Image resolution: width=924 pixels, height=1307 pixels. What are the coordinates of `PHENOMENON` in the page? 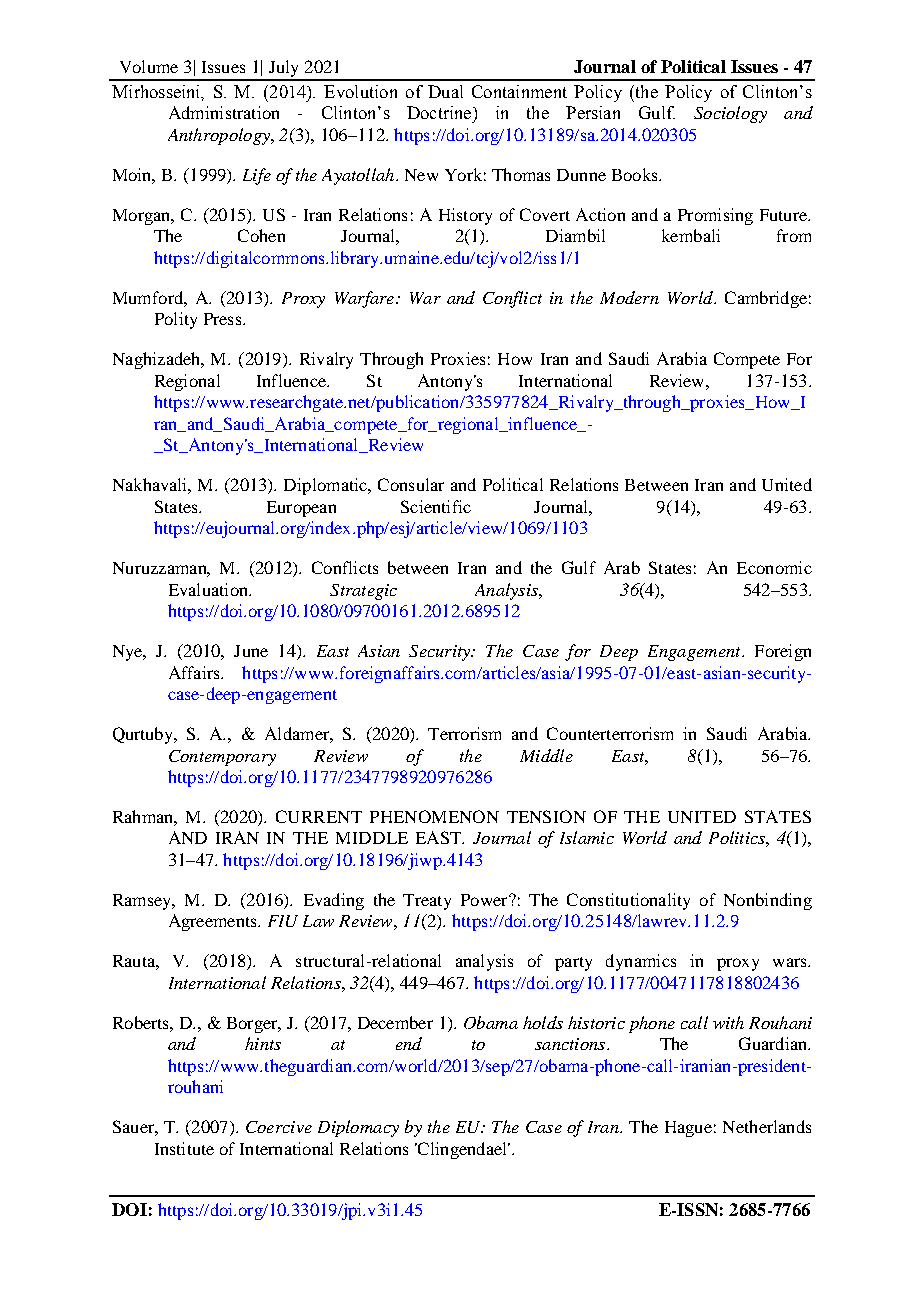 It's located at (434, 816).
